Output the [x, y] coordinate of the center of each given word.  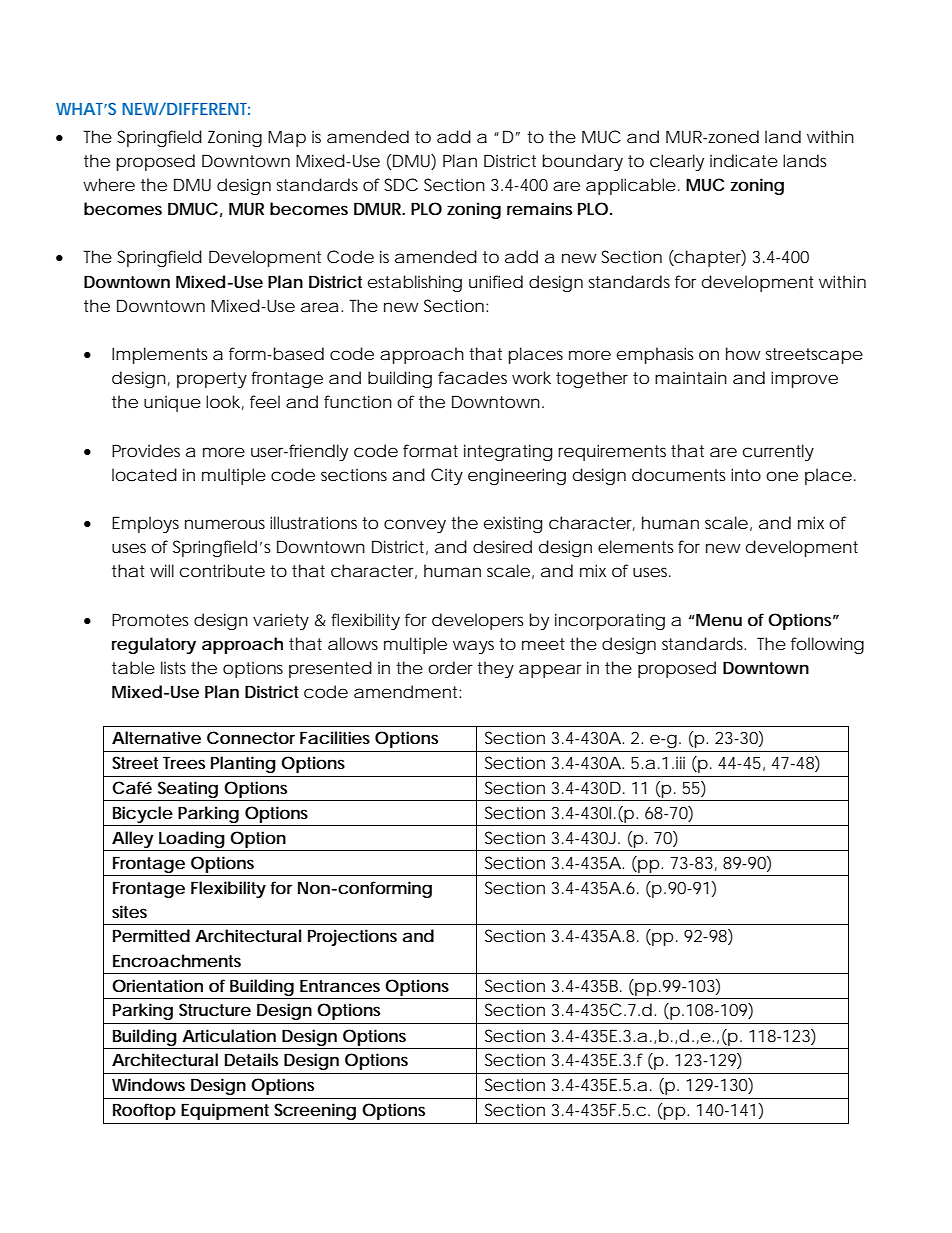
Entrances [340, 985]
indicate [744, 160]
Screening [315, 1111]
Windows [148, 1084]
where [109, 184]
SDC [401, 184]
